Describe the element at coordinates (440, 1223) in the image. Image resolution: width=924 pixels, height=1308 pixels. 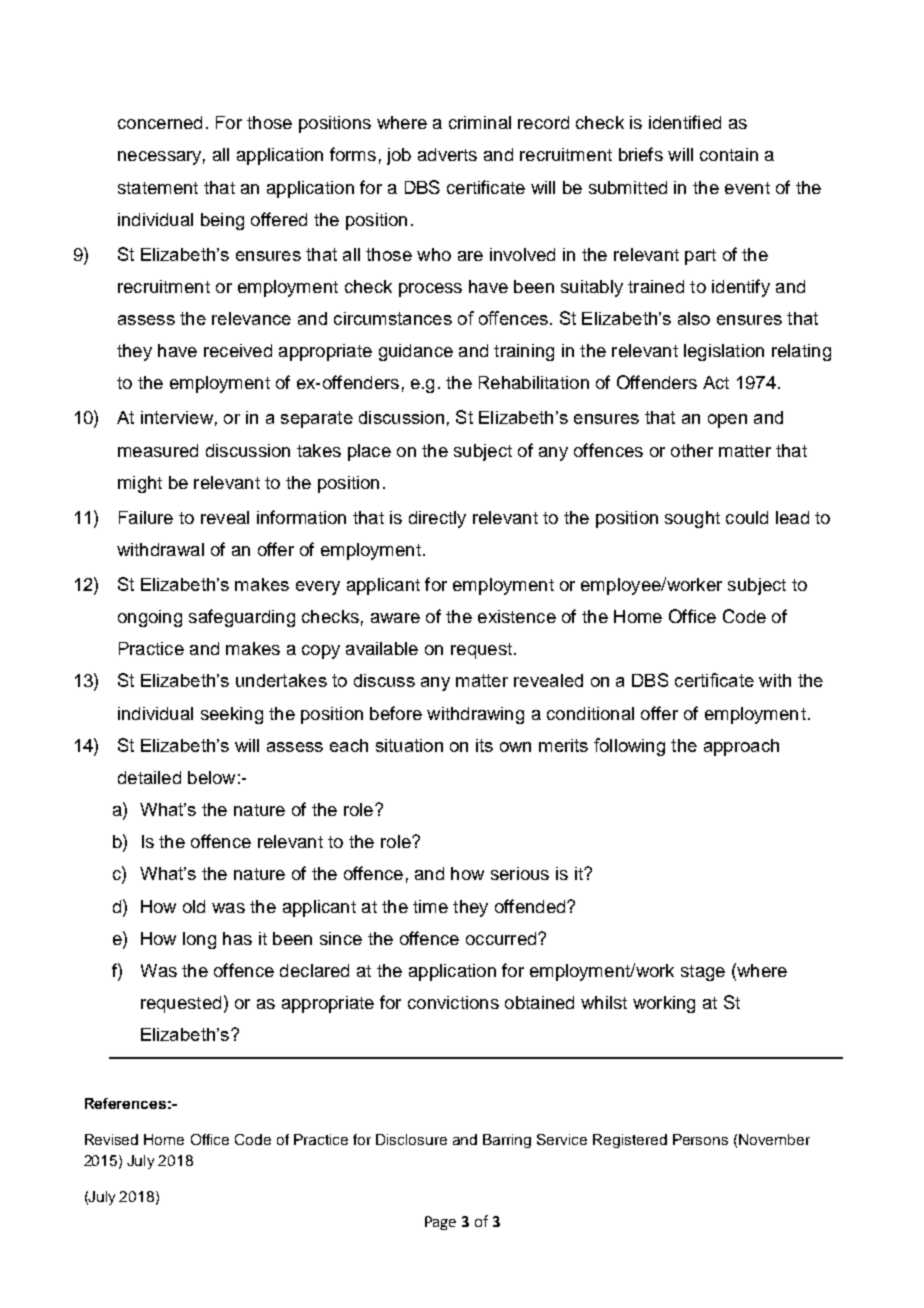
I see `Page` at that location.
